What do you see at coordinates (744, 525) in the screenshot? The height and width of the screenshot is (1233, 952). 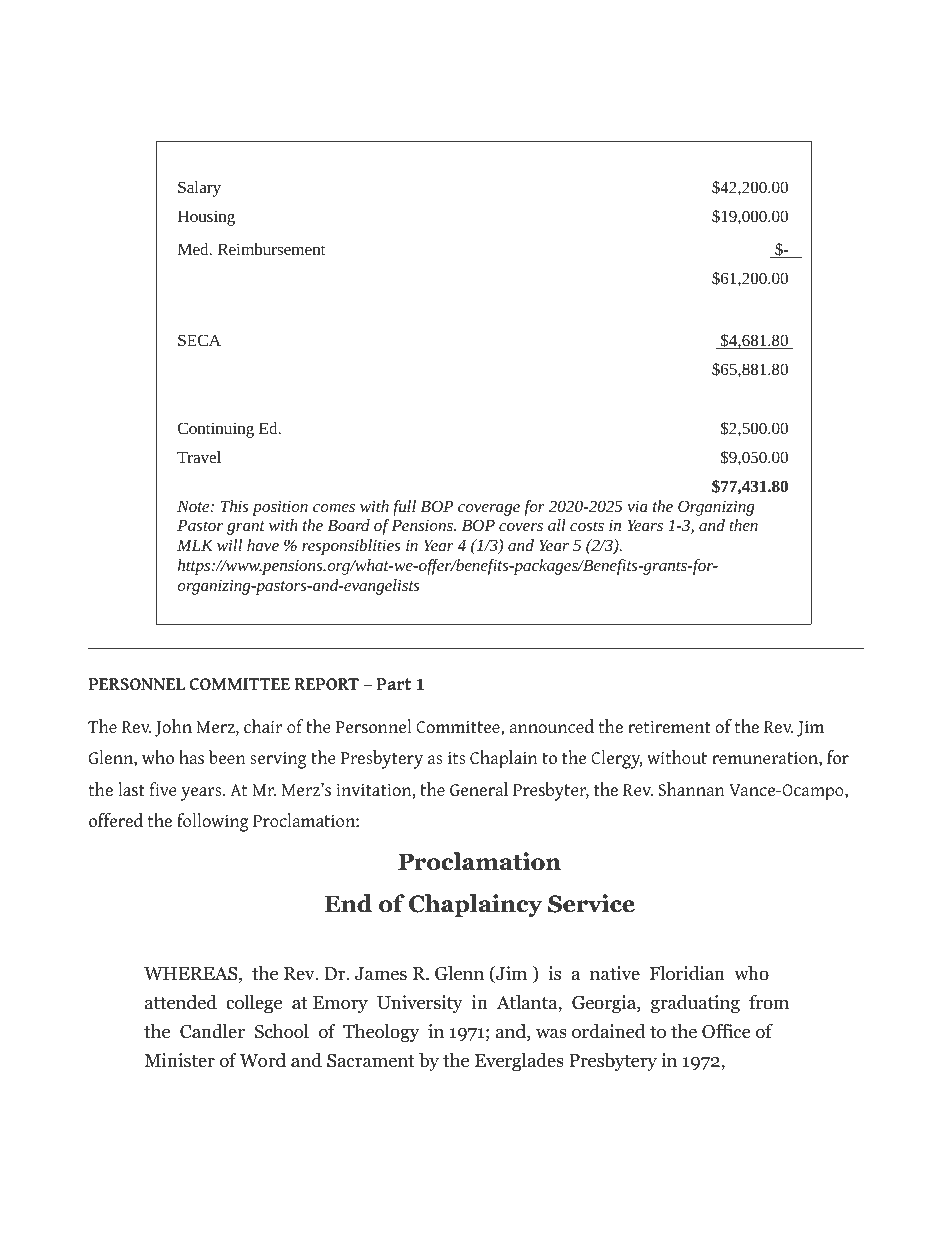 I see `then` at bounding box center [744, 525].
